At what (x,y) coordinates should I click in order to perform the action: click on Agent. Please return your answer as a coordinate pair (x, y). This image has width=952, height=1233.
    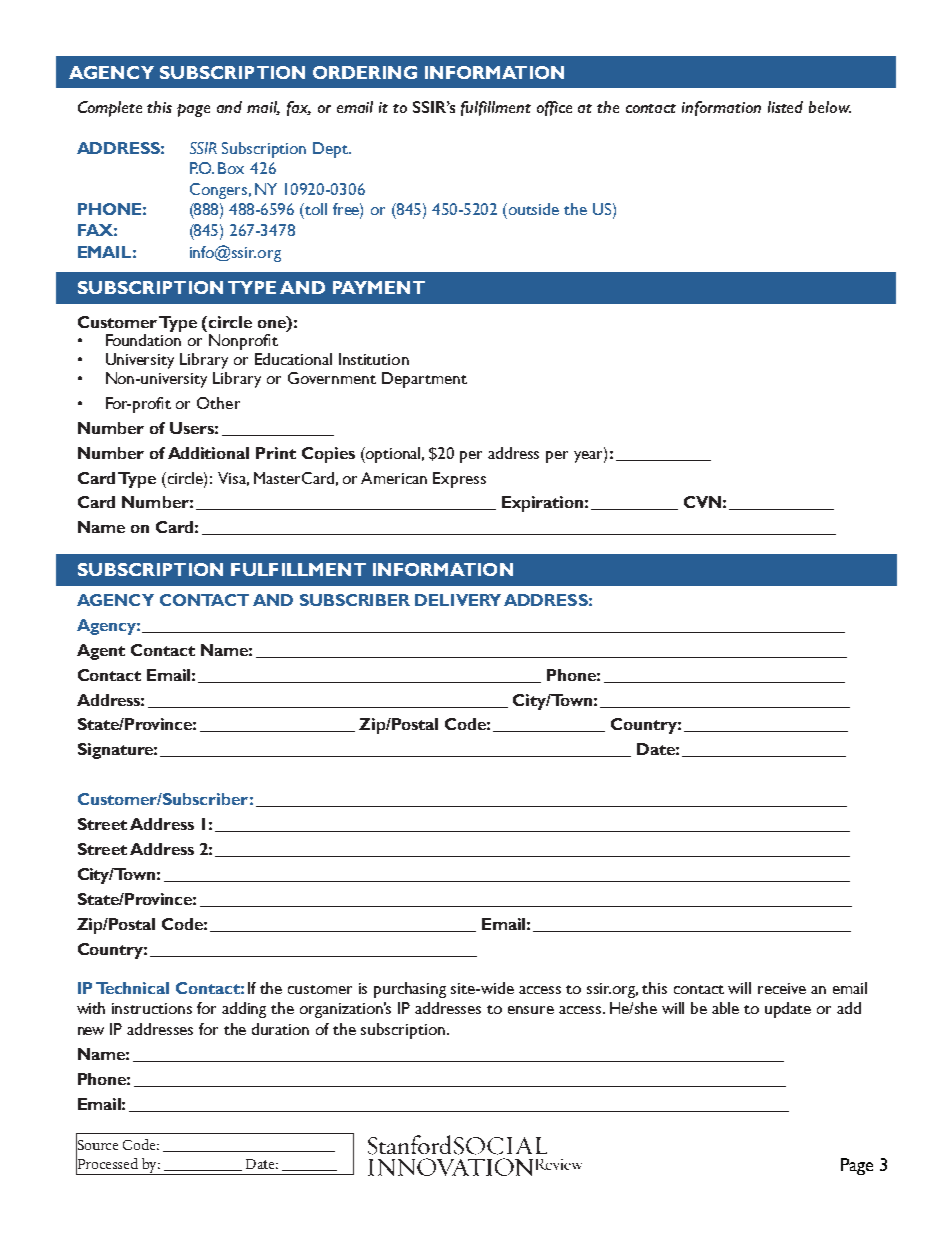
    Looking at the image, I should click on (101, 652).
